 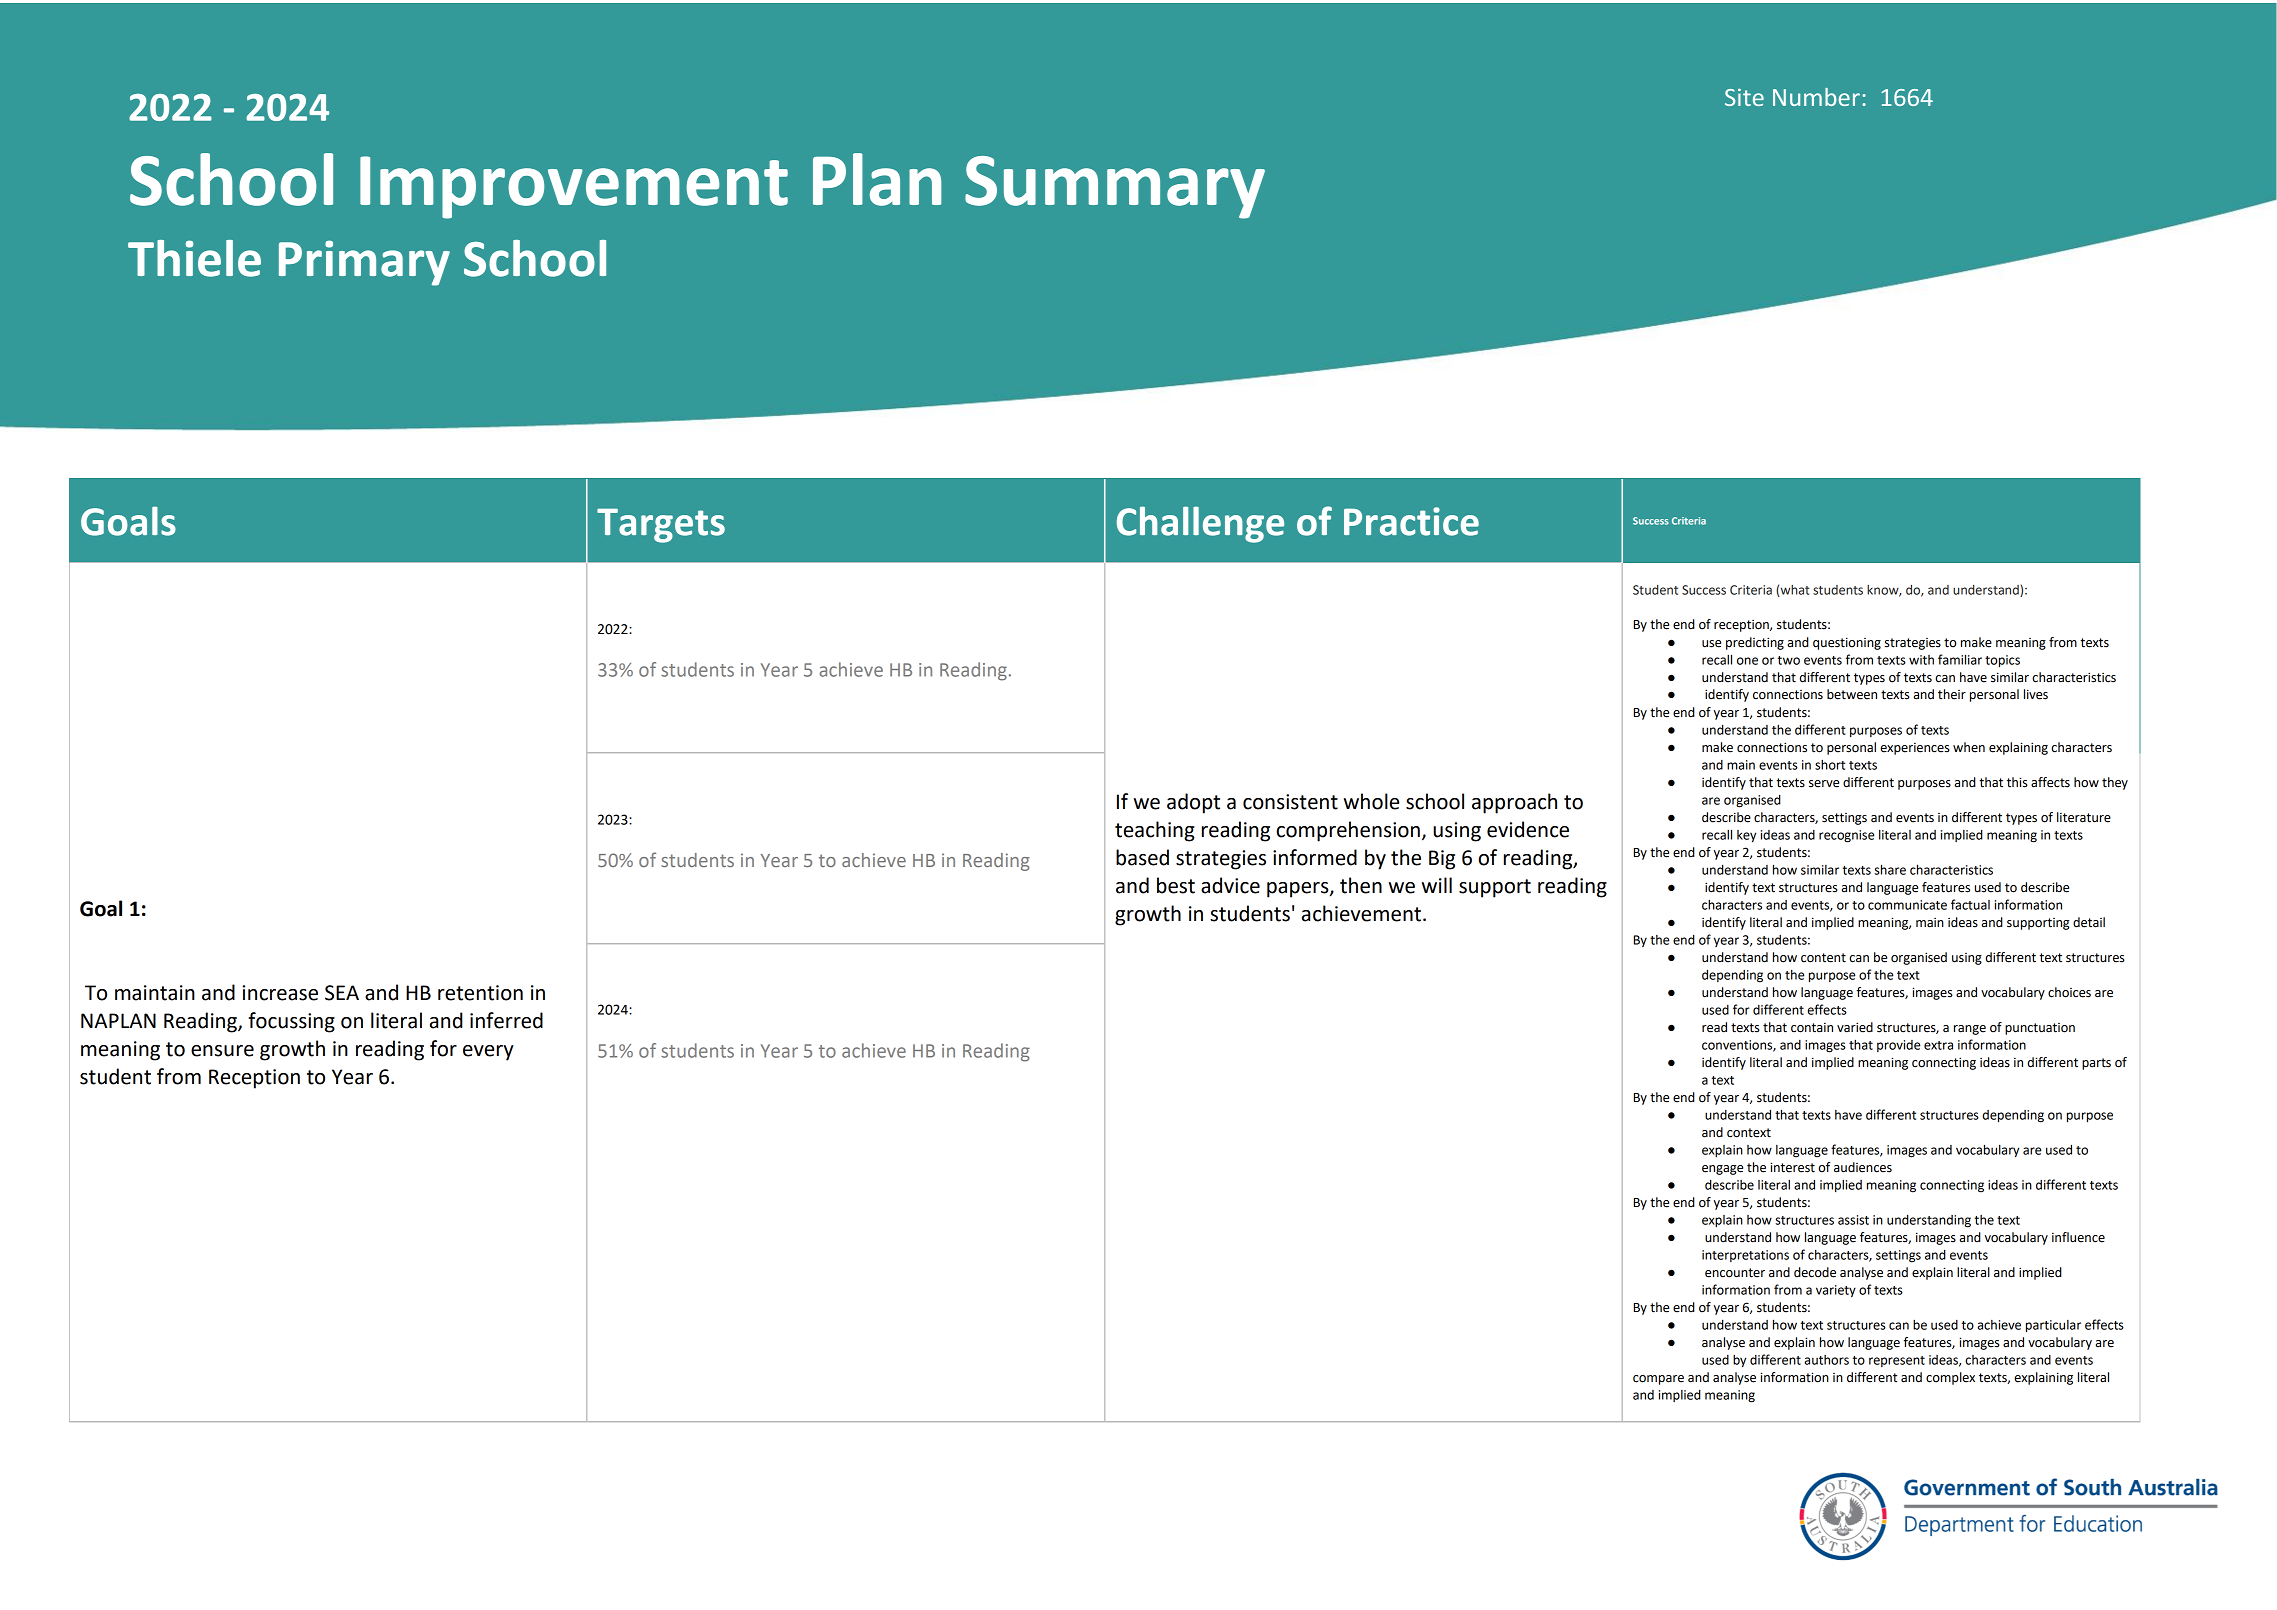 What do you see at coordinates (661, 525) in the screenshot?
I see `Targets` at bounding box center [661, 525].
